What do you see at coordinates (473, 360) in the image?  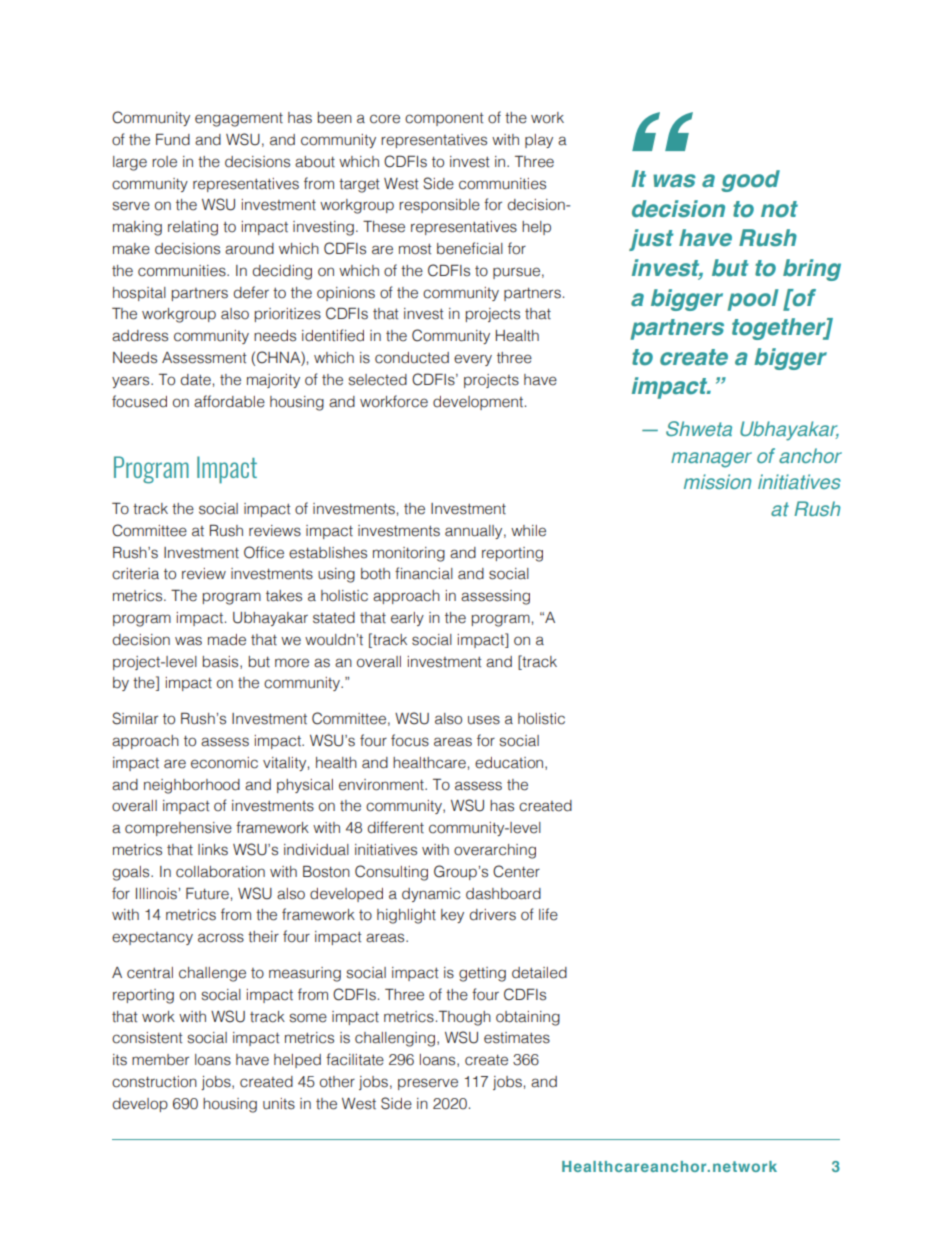 I see `every` at bounding box center [473, 360].
